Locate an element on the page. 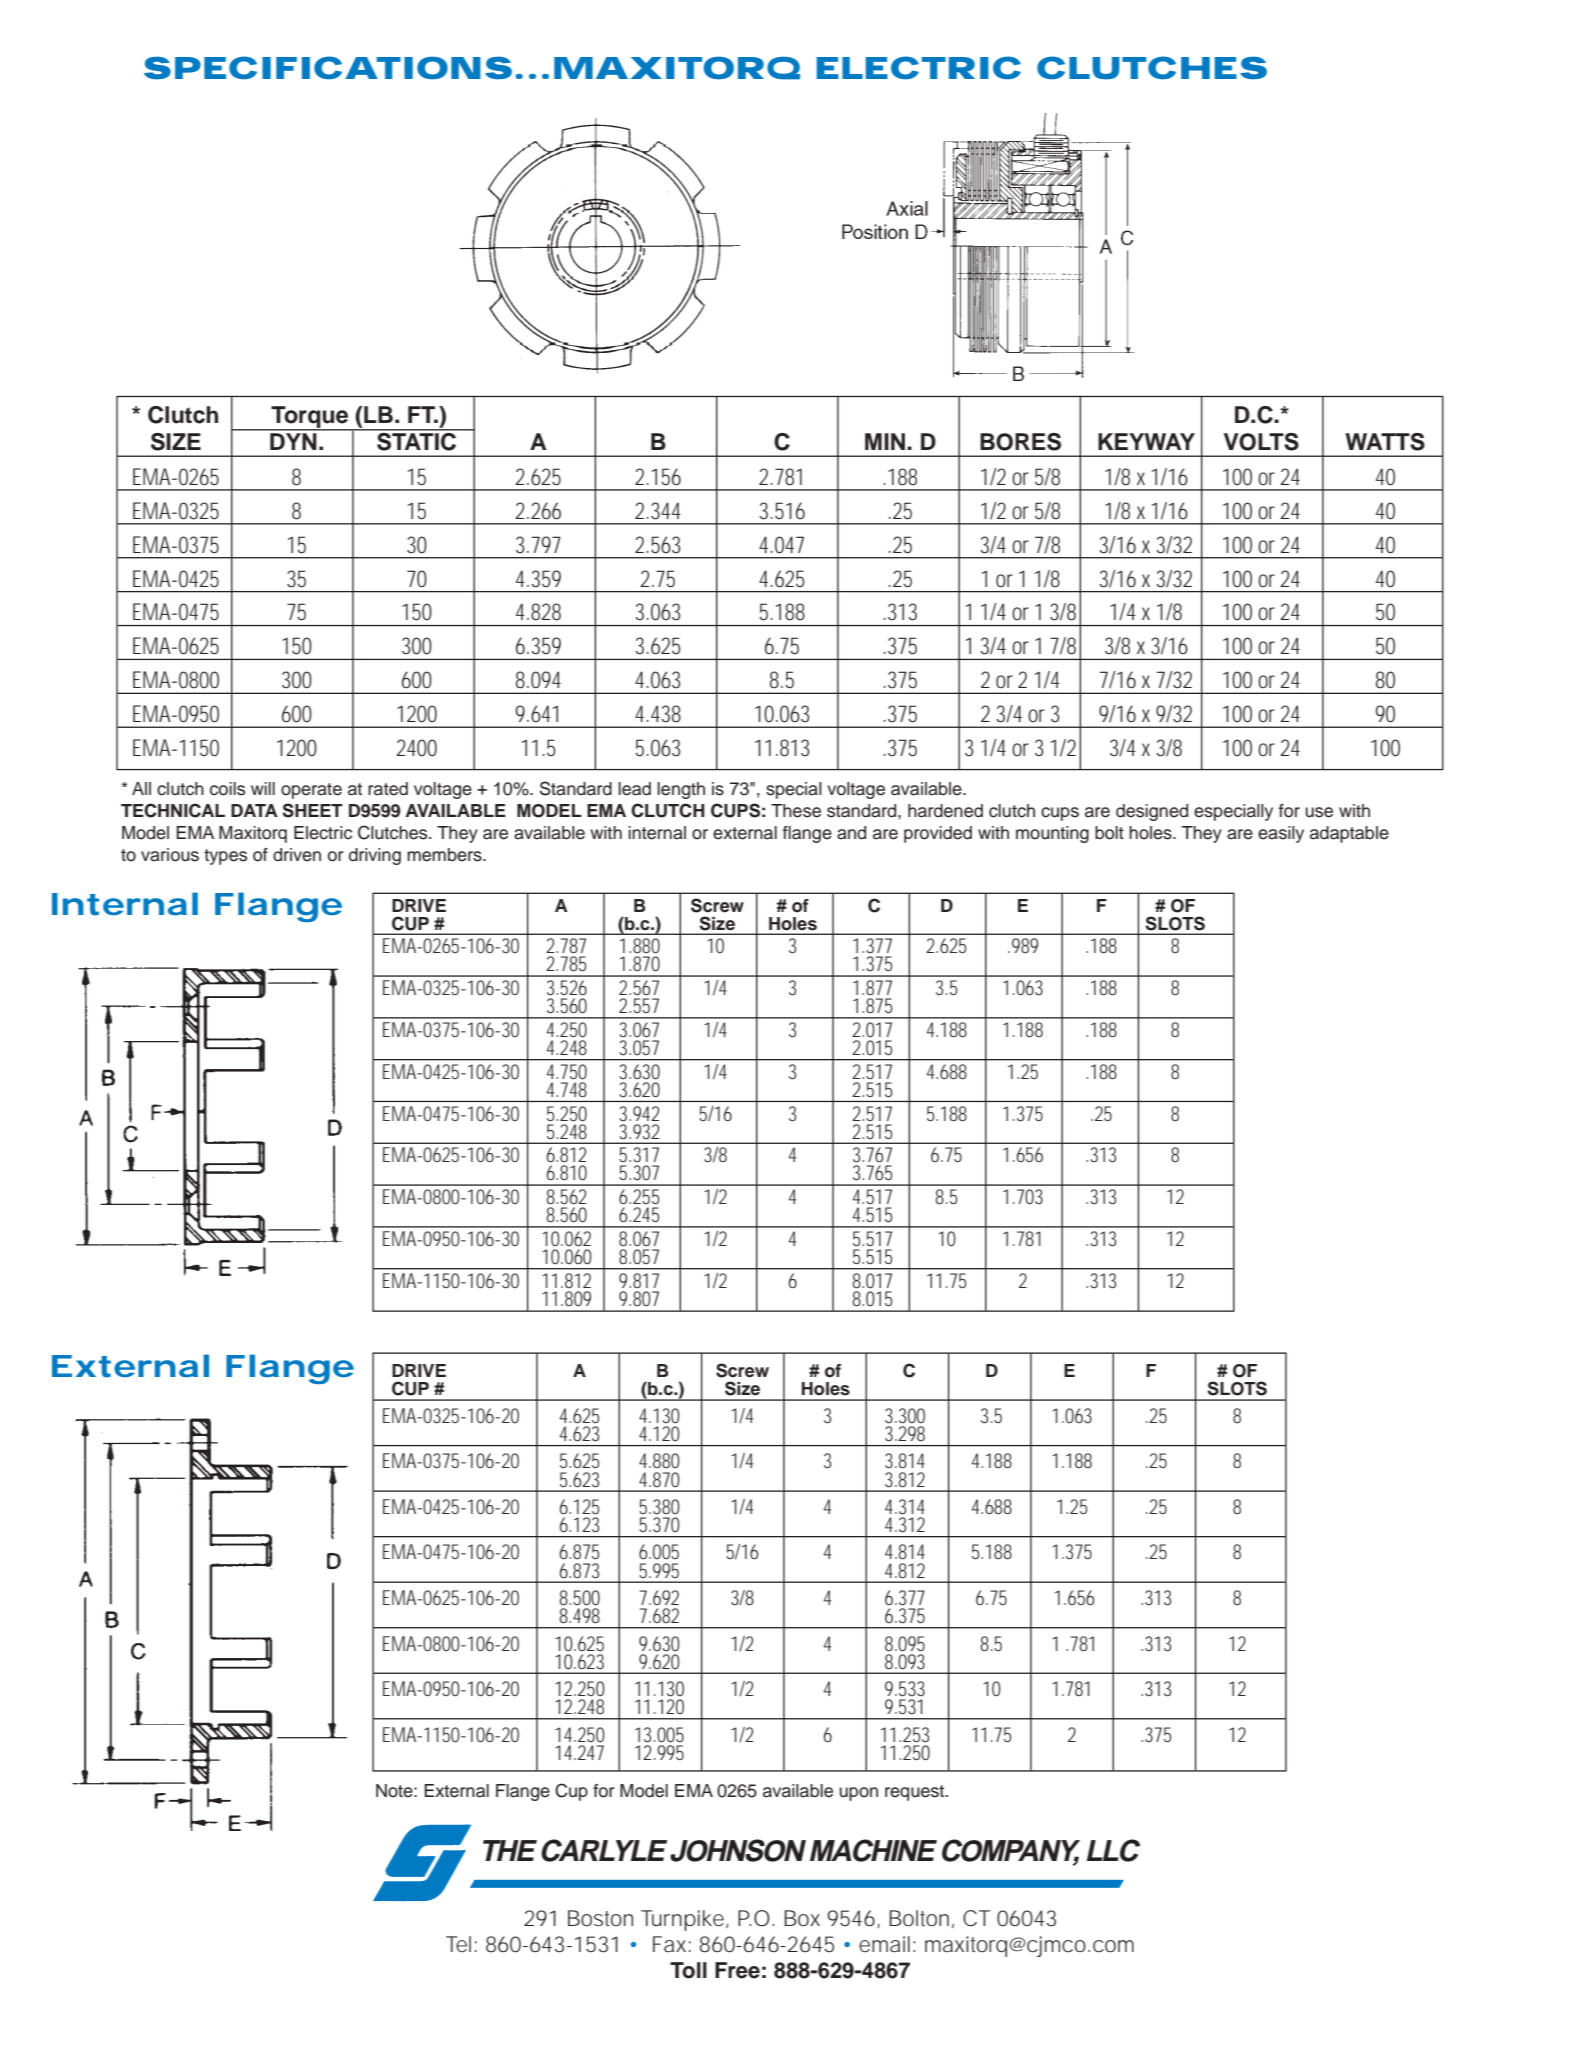 This document has height=2049, width=1583. driving is located at coordinates (375, 856).
